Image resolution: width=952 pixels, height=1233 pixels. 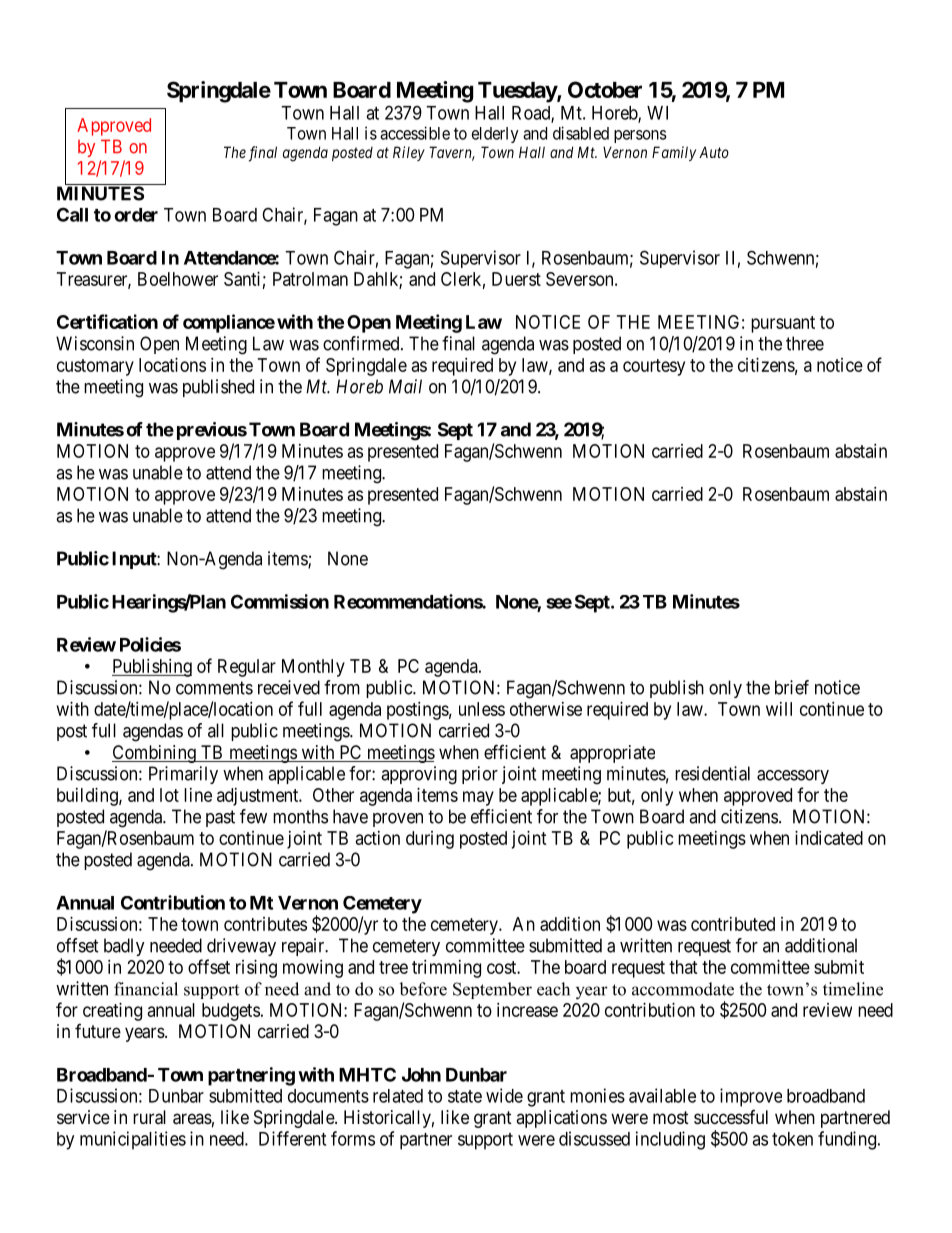 I want to click on three, so click(x=805, y=343).
